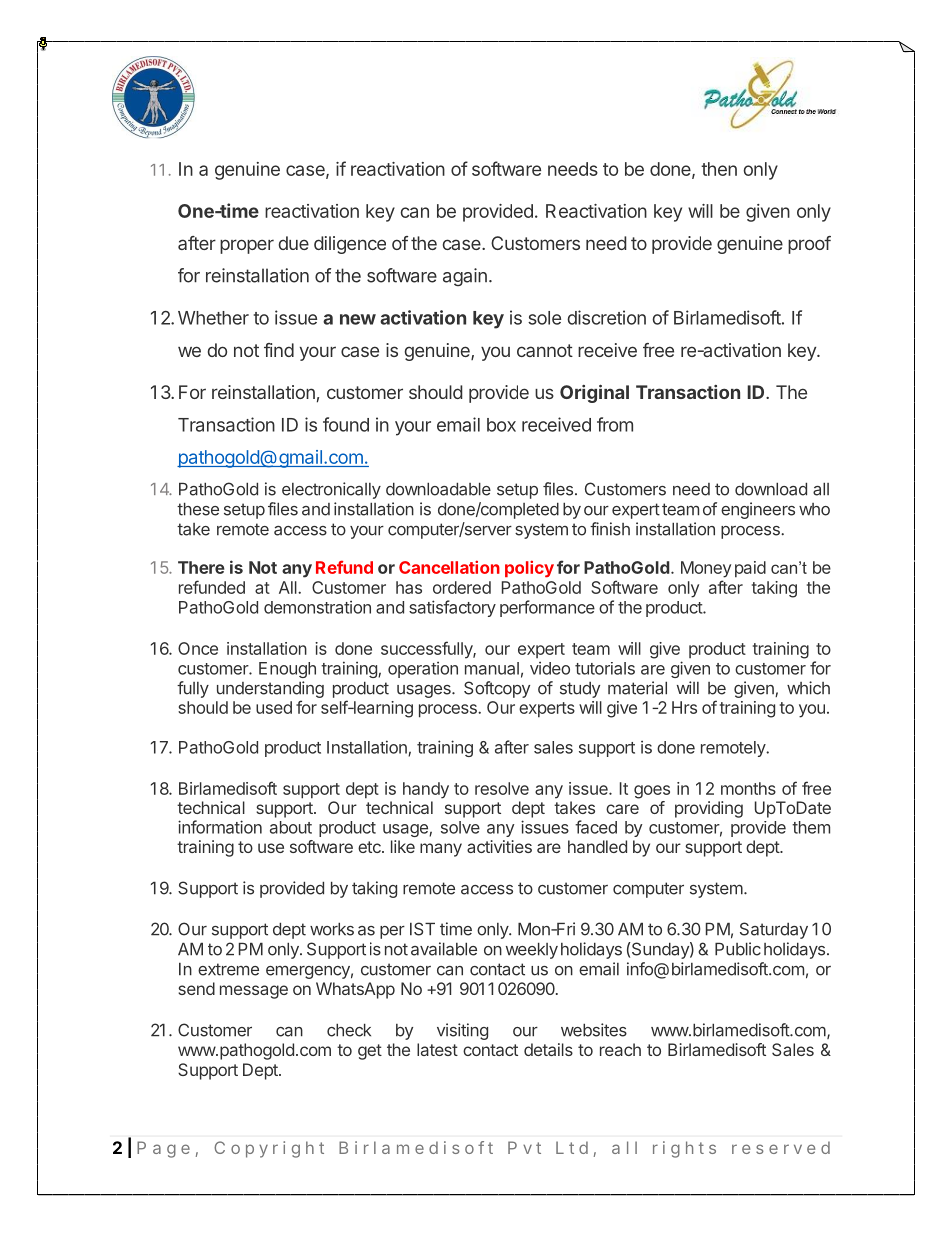  What do you see at coordinates (758, 510) in the image?
I see `engineers` at bounding box center [758, 510].
